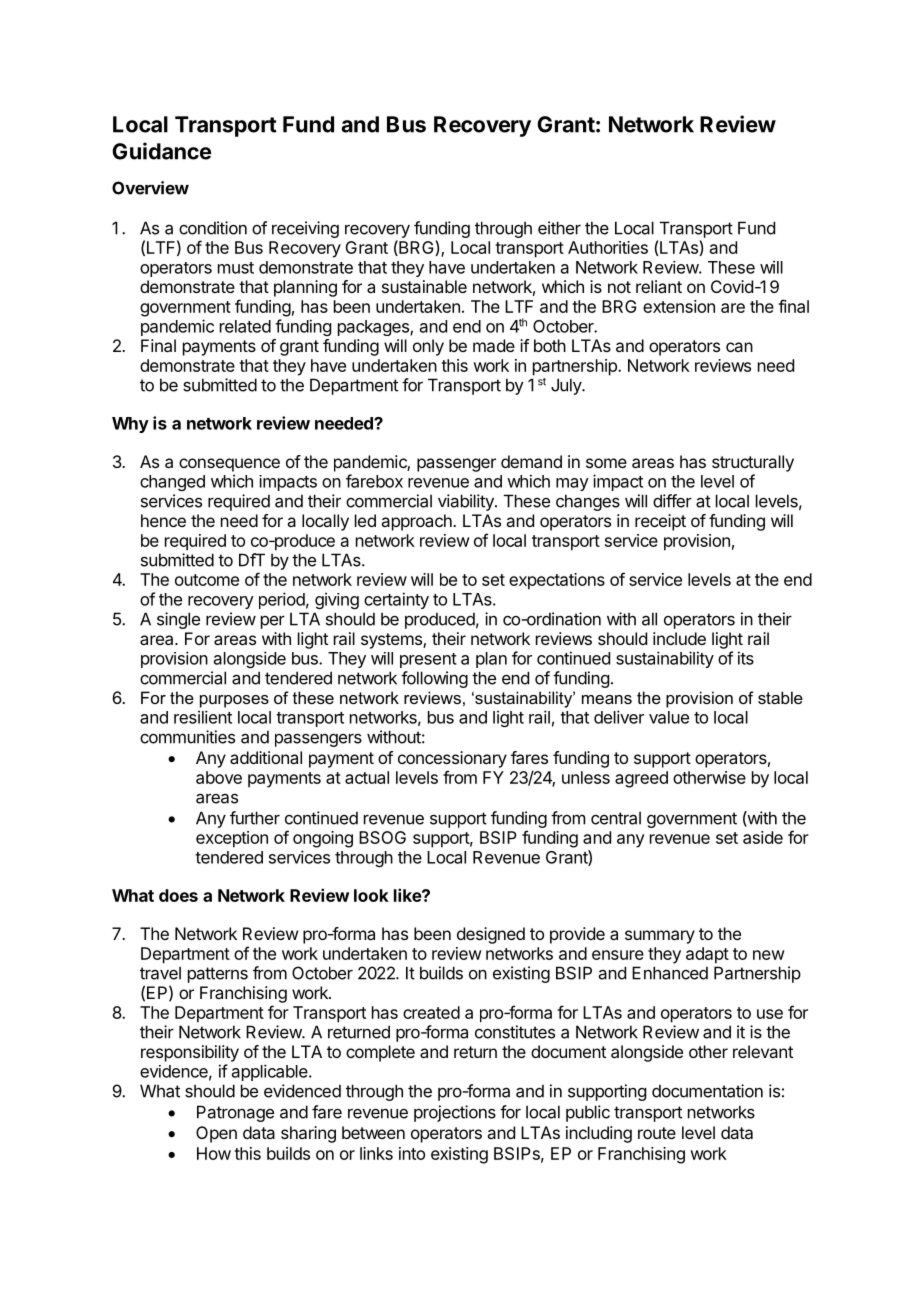 This screenshot has width=924, height=1308. What do you see at coordinates (178, 620) in the screenshot?
I see `single` at bounding box center [178, 620].
